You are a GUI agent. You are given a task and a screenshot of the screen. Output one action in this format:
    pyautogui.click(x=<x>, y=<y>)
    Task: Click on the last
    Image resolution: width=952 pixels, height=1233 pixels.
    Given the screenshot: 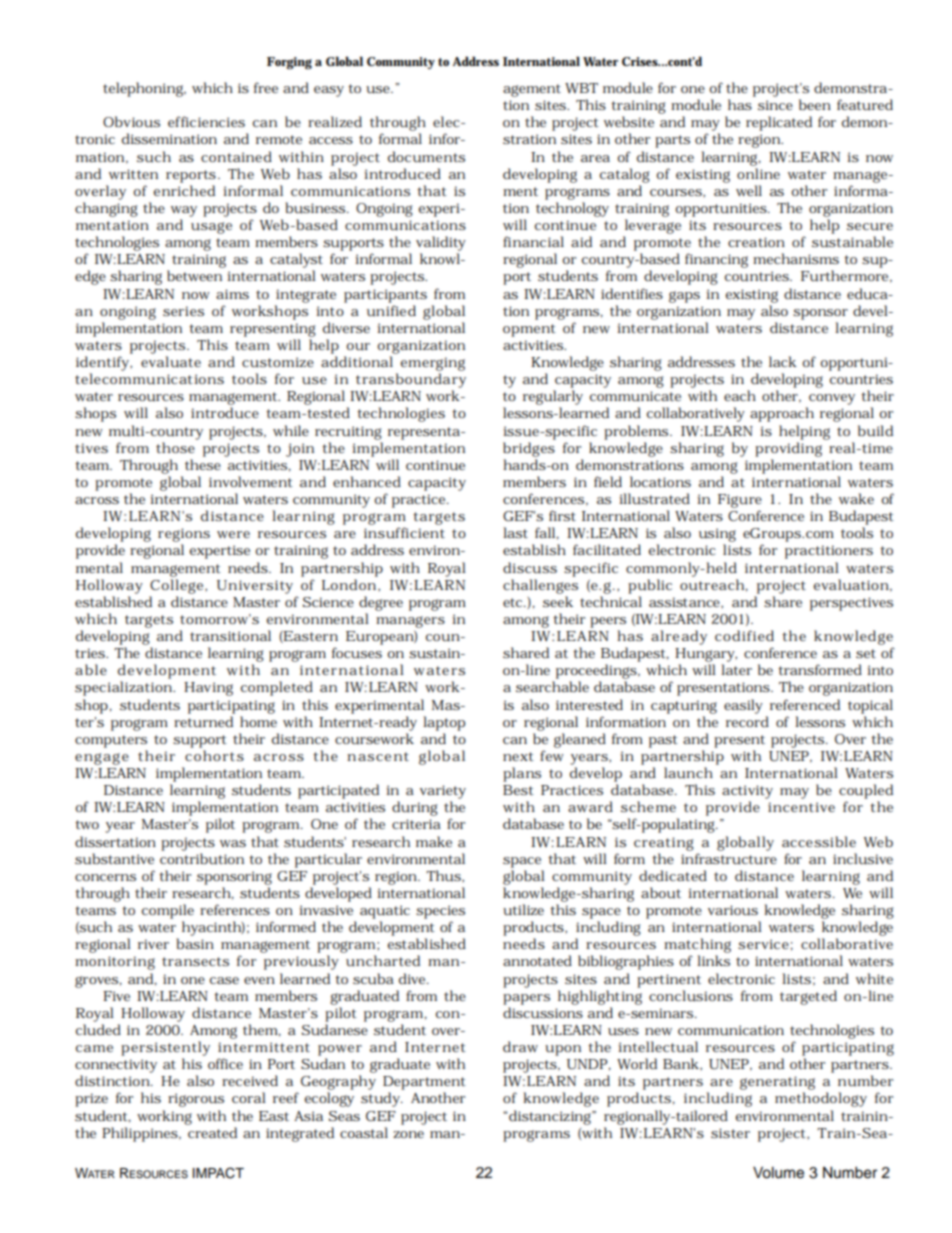 What is the action you would take?
    pyautogui.click(x=515, y=532)
